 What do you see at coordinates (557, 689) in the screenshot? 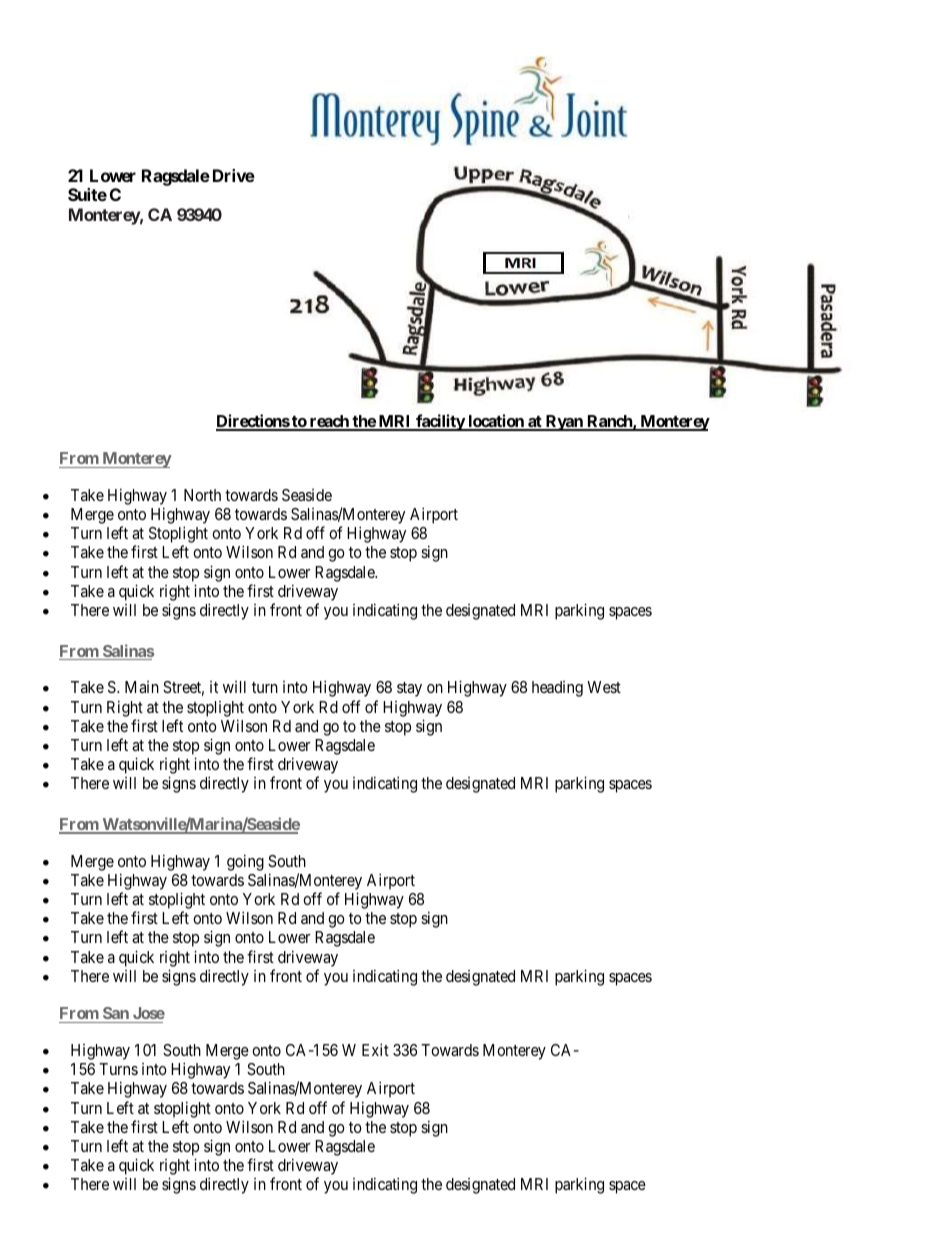
I see `heading` at bounding box center [557, 689].
